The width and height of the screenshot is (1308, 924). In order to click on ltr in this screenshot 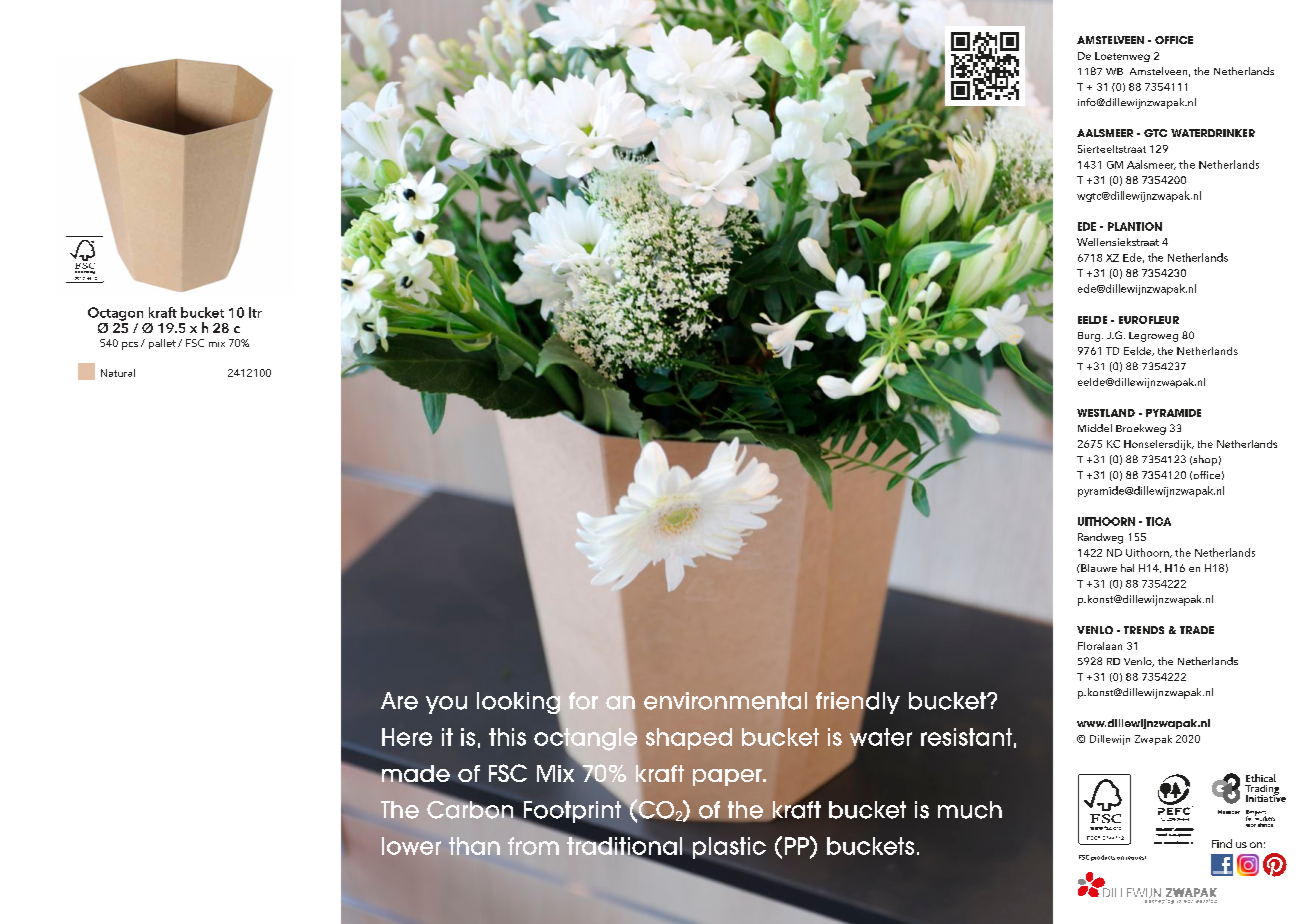, I will do `click(255, 312)`.
